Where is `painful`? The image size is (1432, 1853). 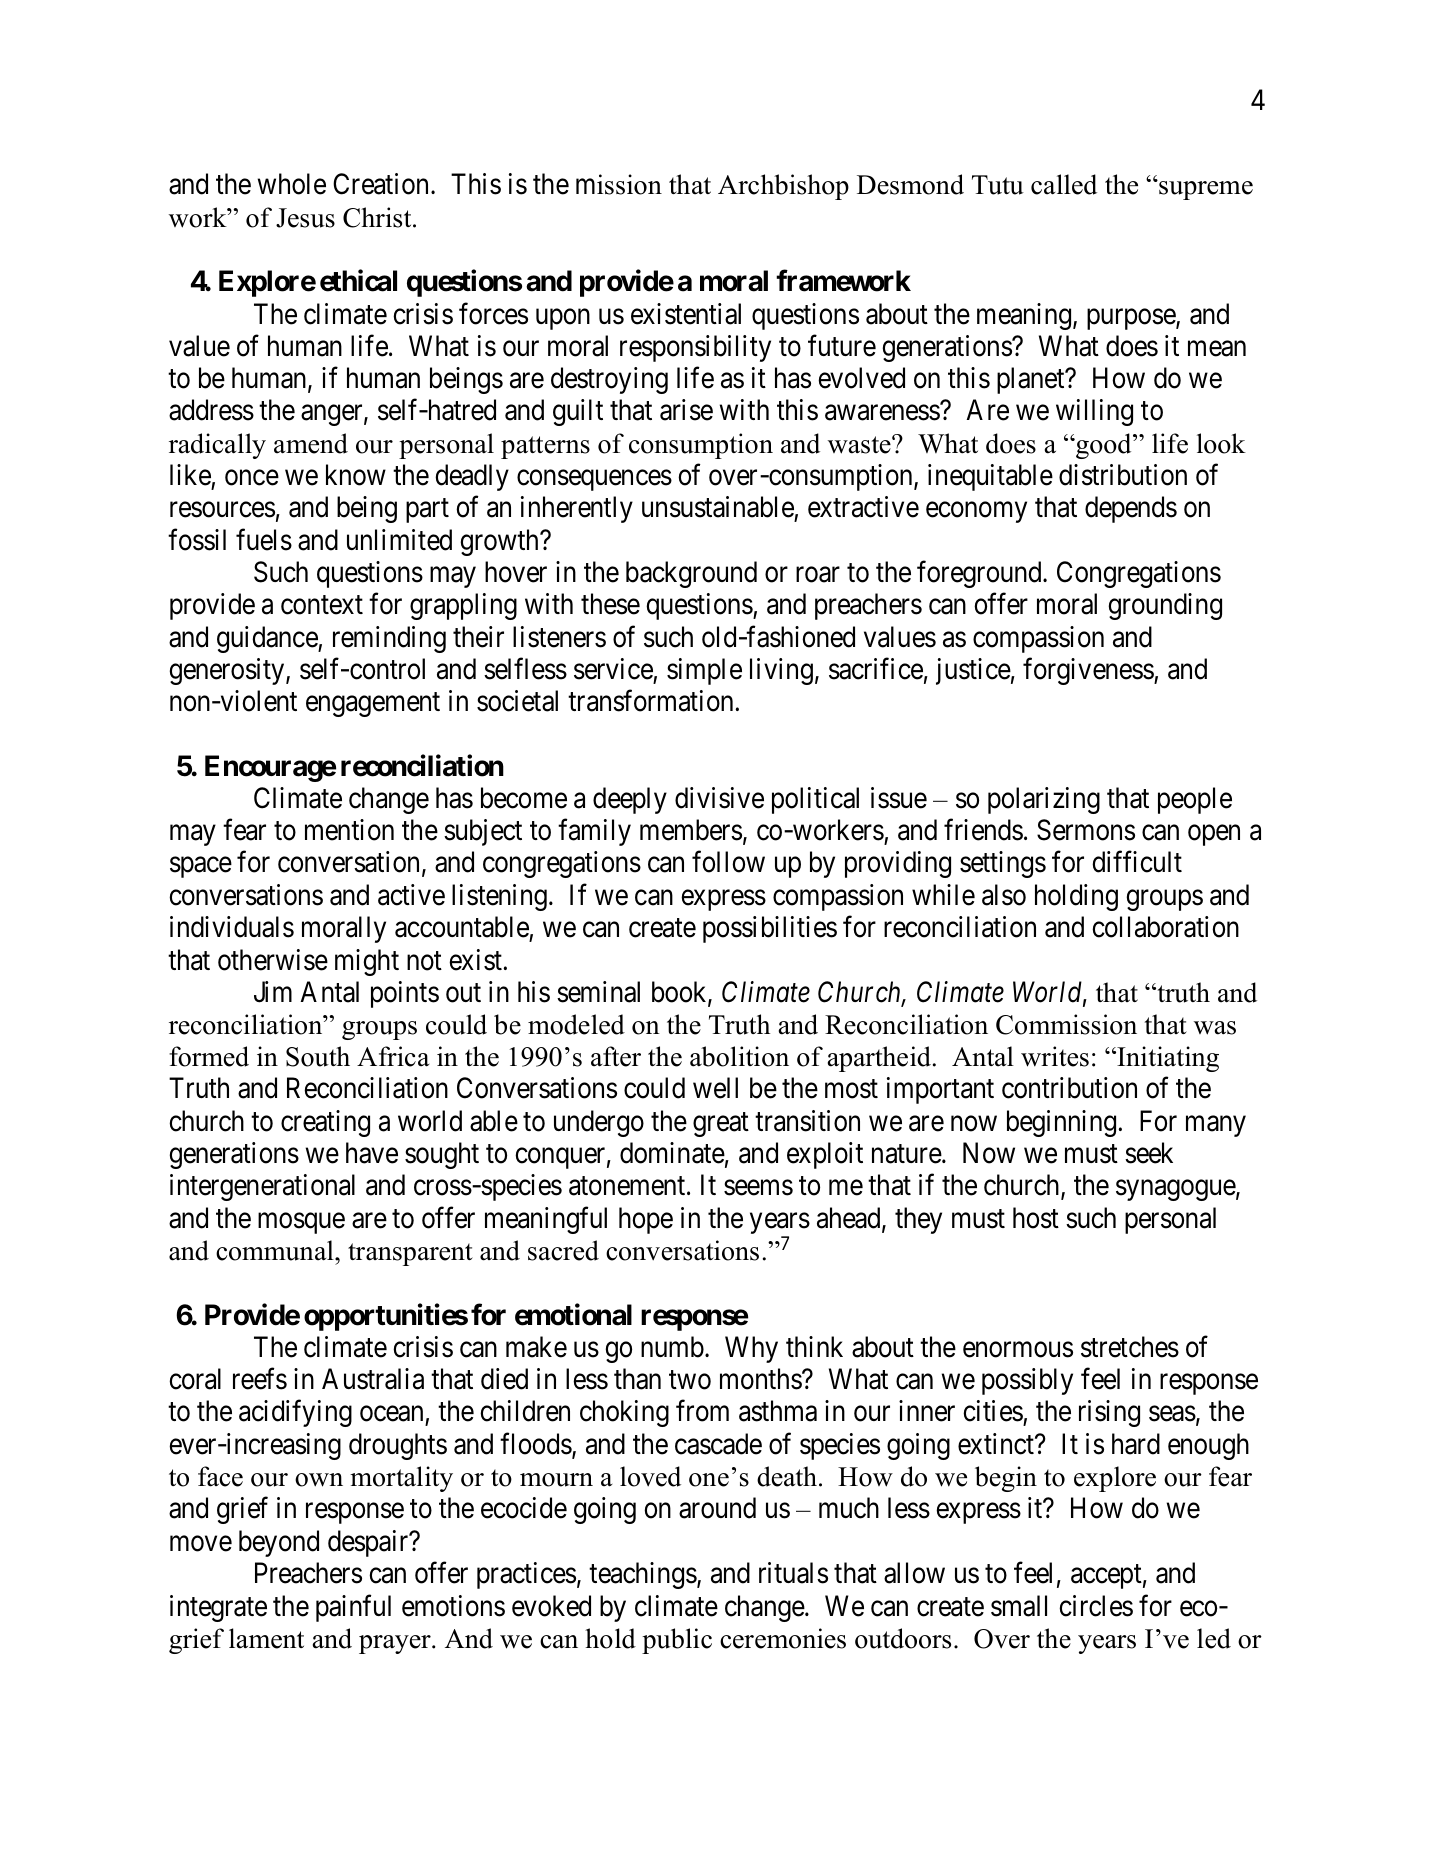 painful is located at coordinates (353, 1608).
